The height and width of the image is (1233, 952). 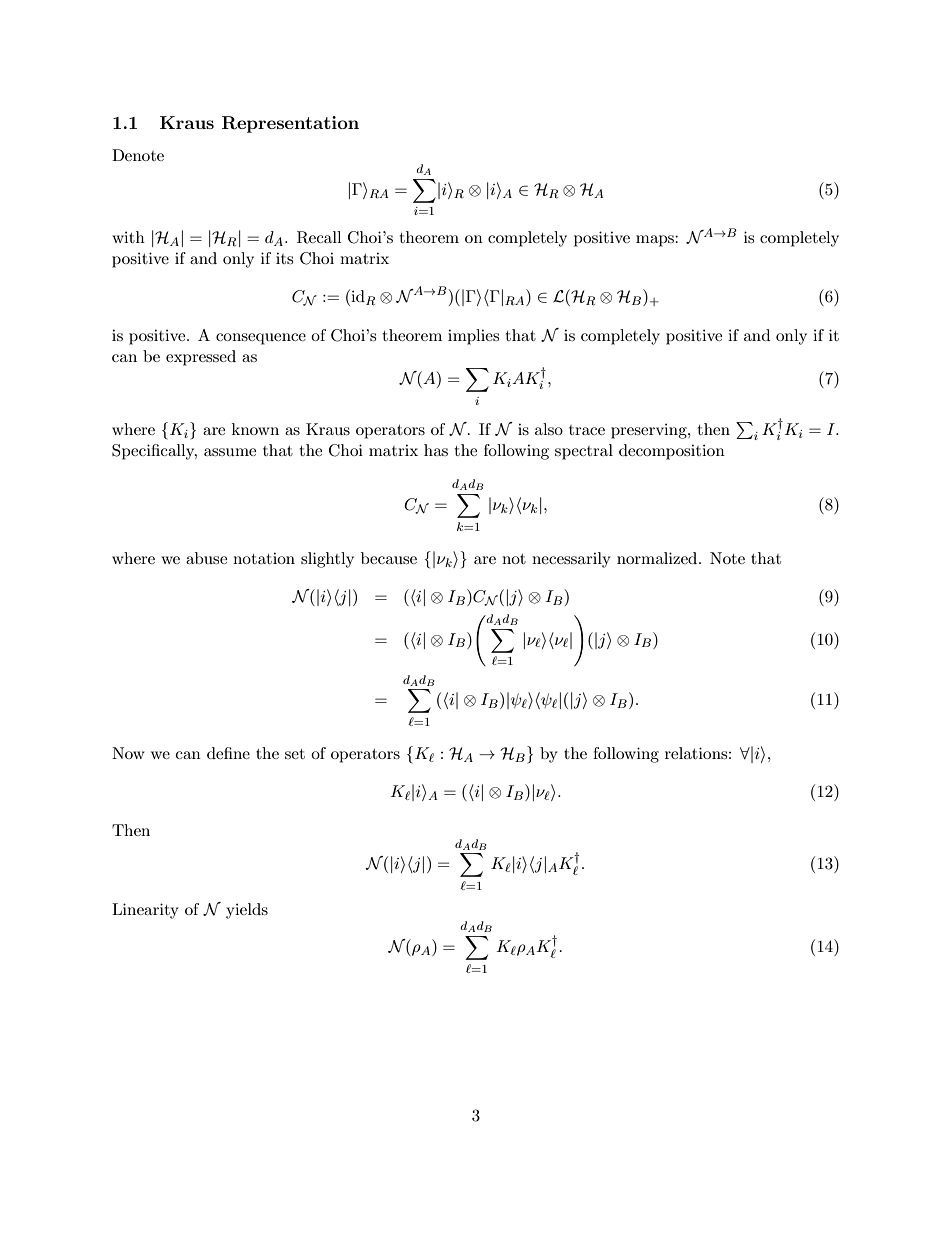 I want to click on Recall, so click(x=319, y=237).
